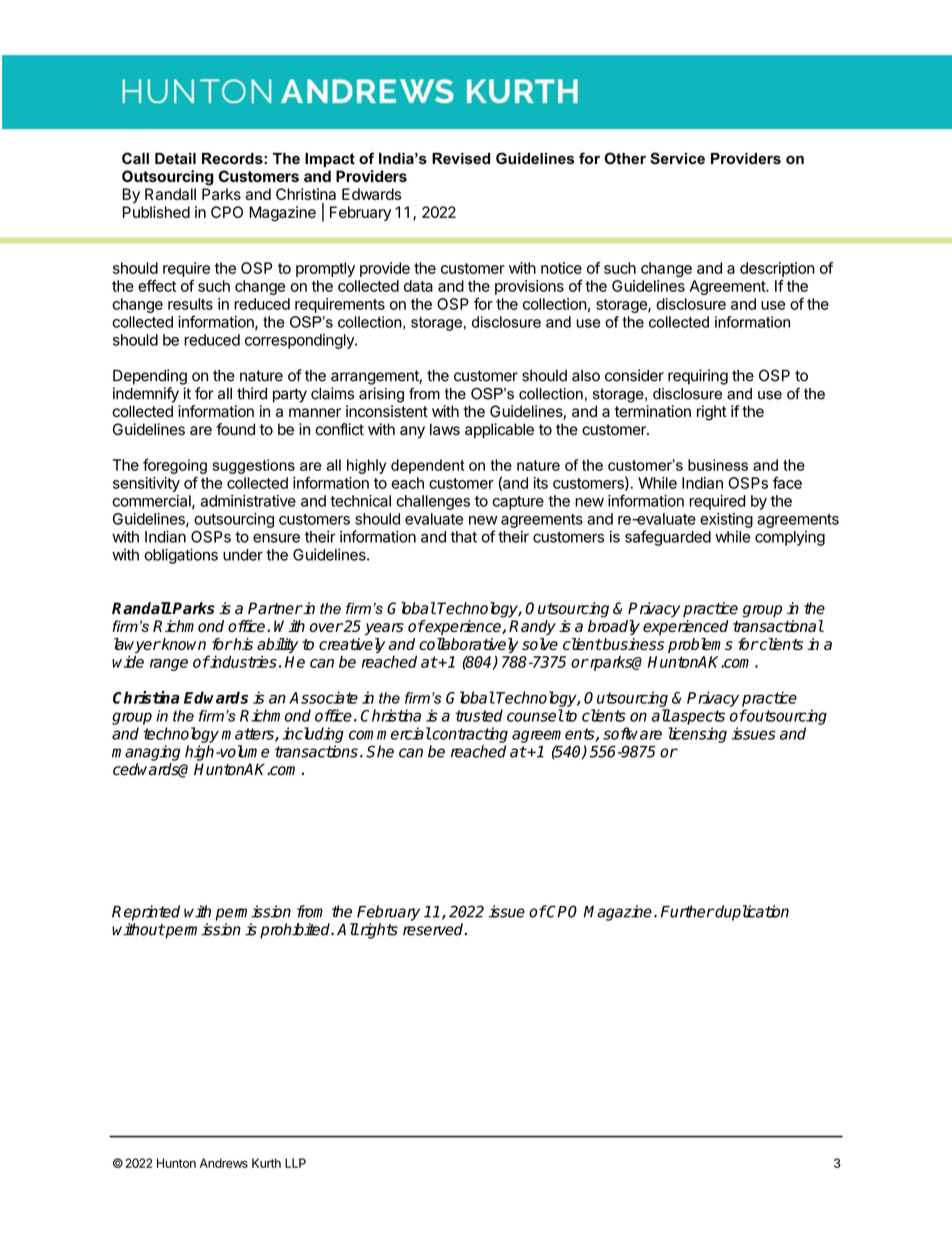 The height and width of the screenshot is (1233, 952). What do you see at coordinates (751, 913) in the screenshot?
I see `duplication` at bounding box center [751, 913].
